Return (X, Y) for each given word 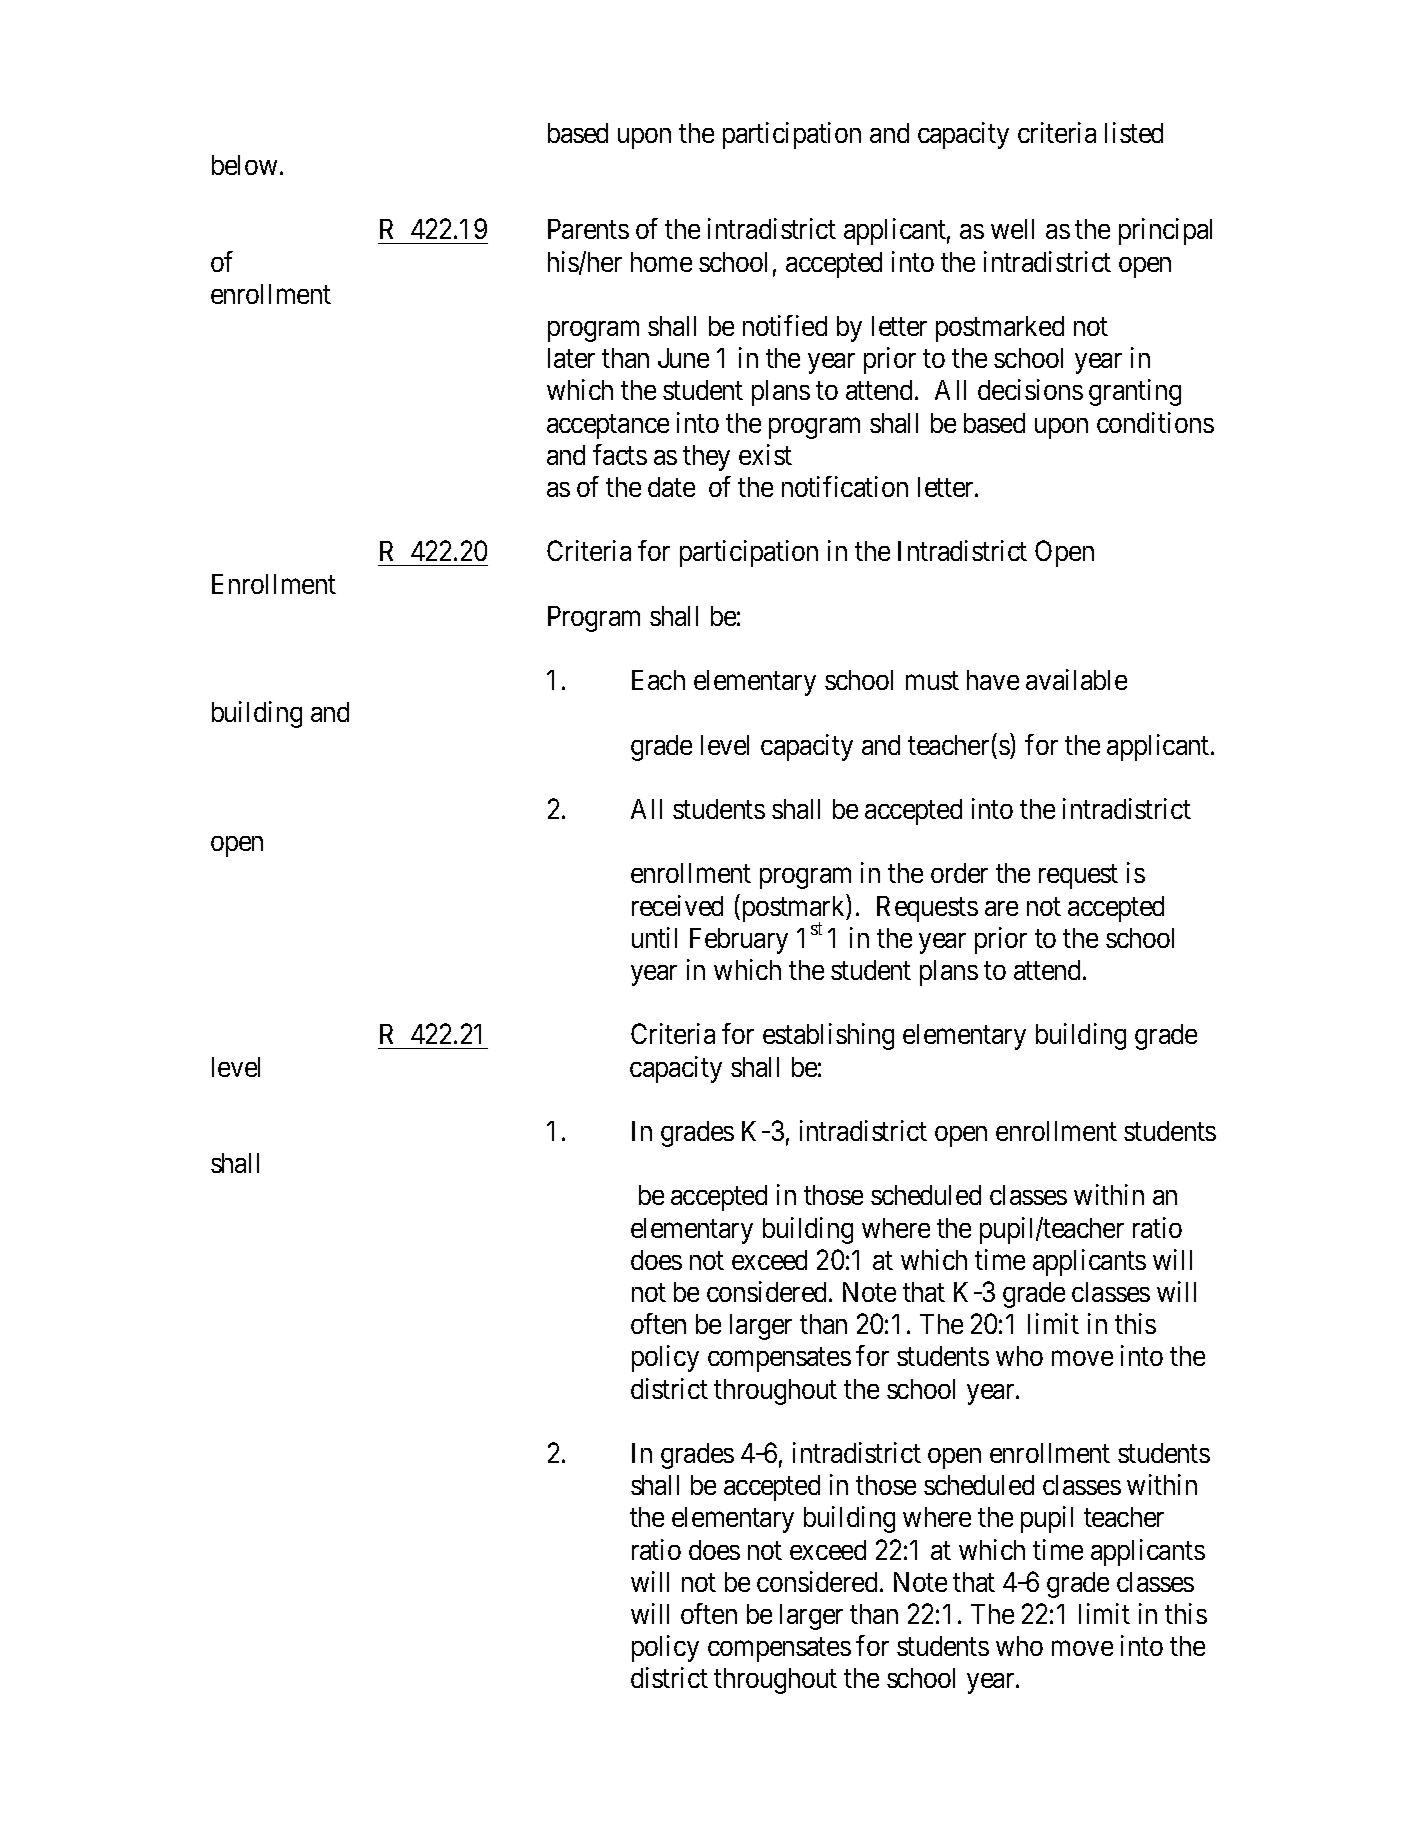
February (739, 941)
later (571, 358)
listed (1134, 132)
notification (845, 486)
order (959, 873)
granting (1135, 392)
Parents (588, 229)
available (1076, 679)
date (671, 487)
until (654, 937)
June (683, 358)
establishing (828, 1036)
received (677, 905)
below (244, 165)
